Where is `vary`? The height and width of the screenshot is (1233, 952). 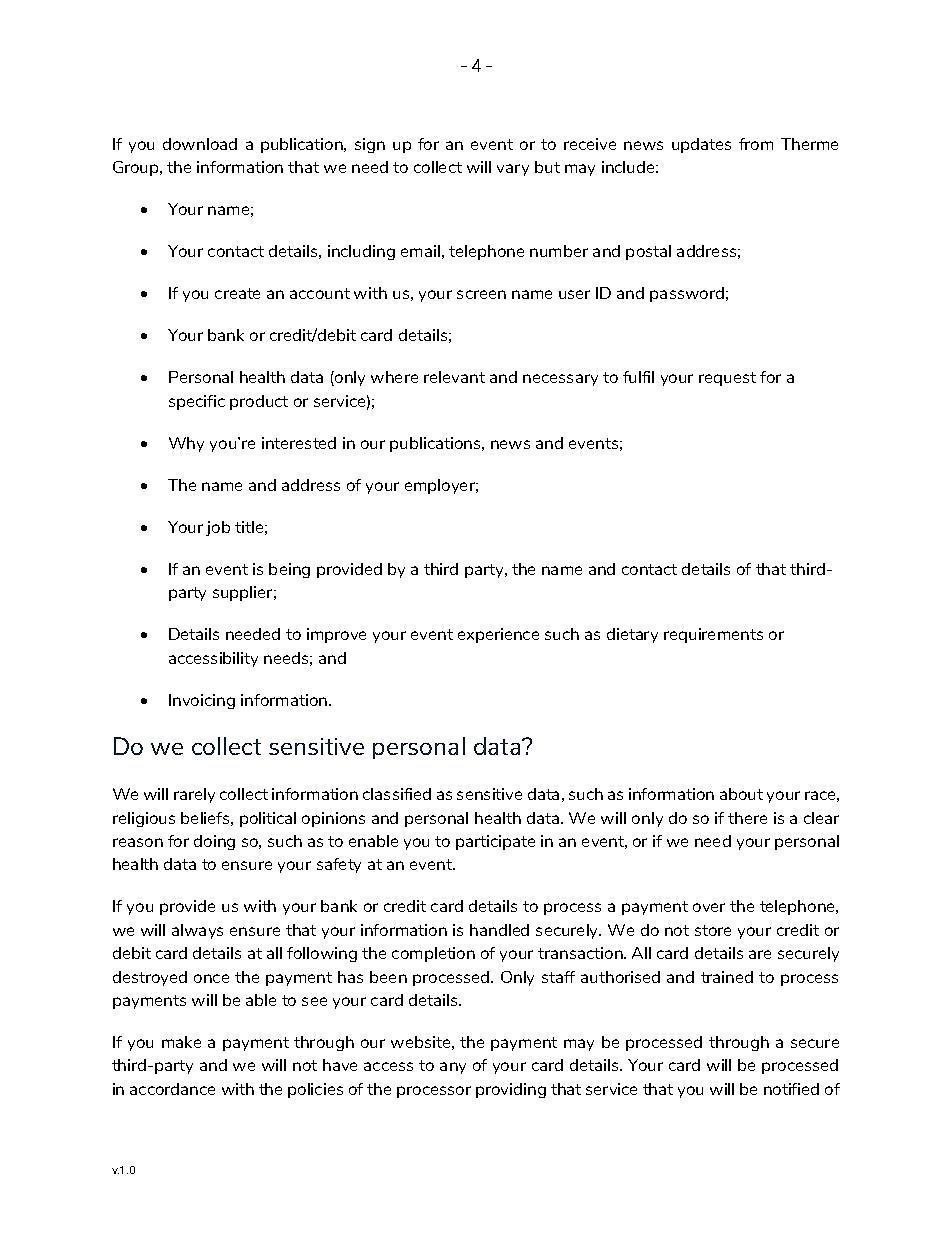 vary is located at coordinates (513, 170).
